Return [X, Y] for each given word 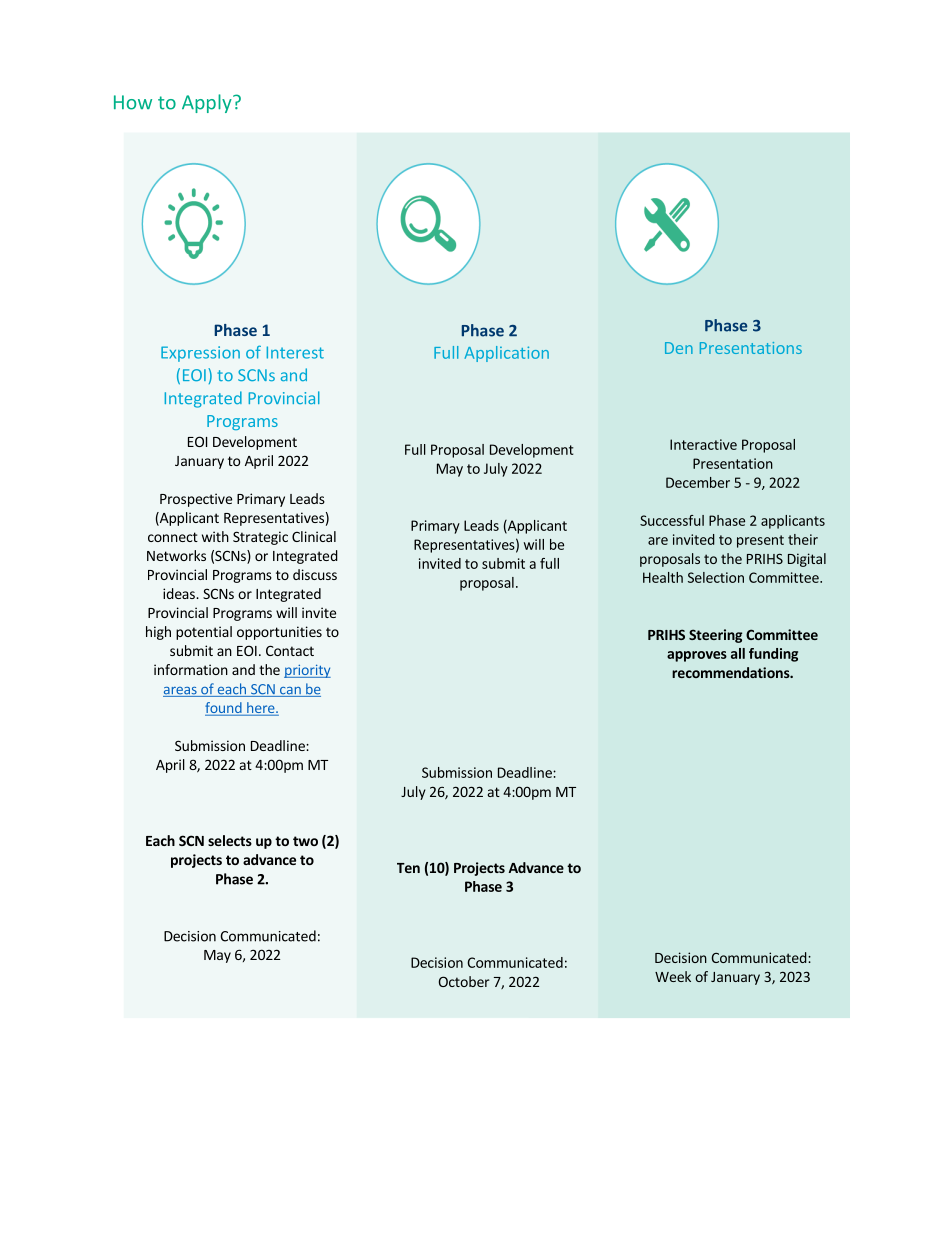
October [464, 981]
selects [230, 840]
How [133, 102]
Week [673, 976]
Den [679, 348]
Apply [208, 103]
